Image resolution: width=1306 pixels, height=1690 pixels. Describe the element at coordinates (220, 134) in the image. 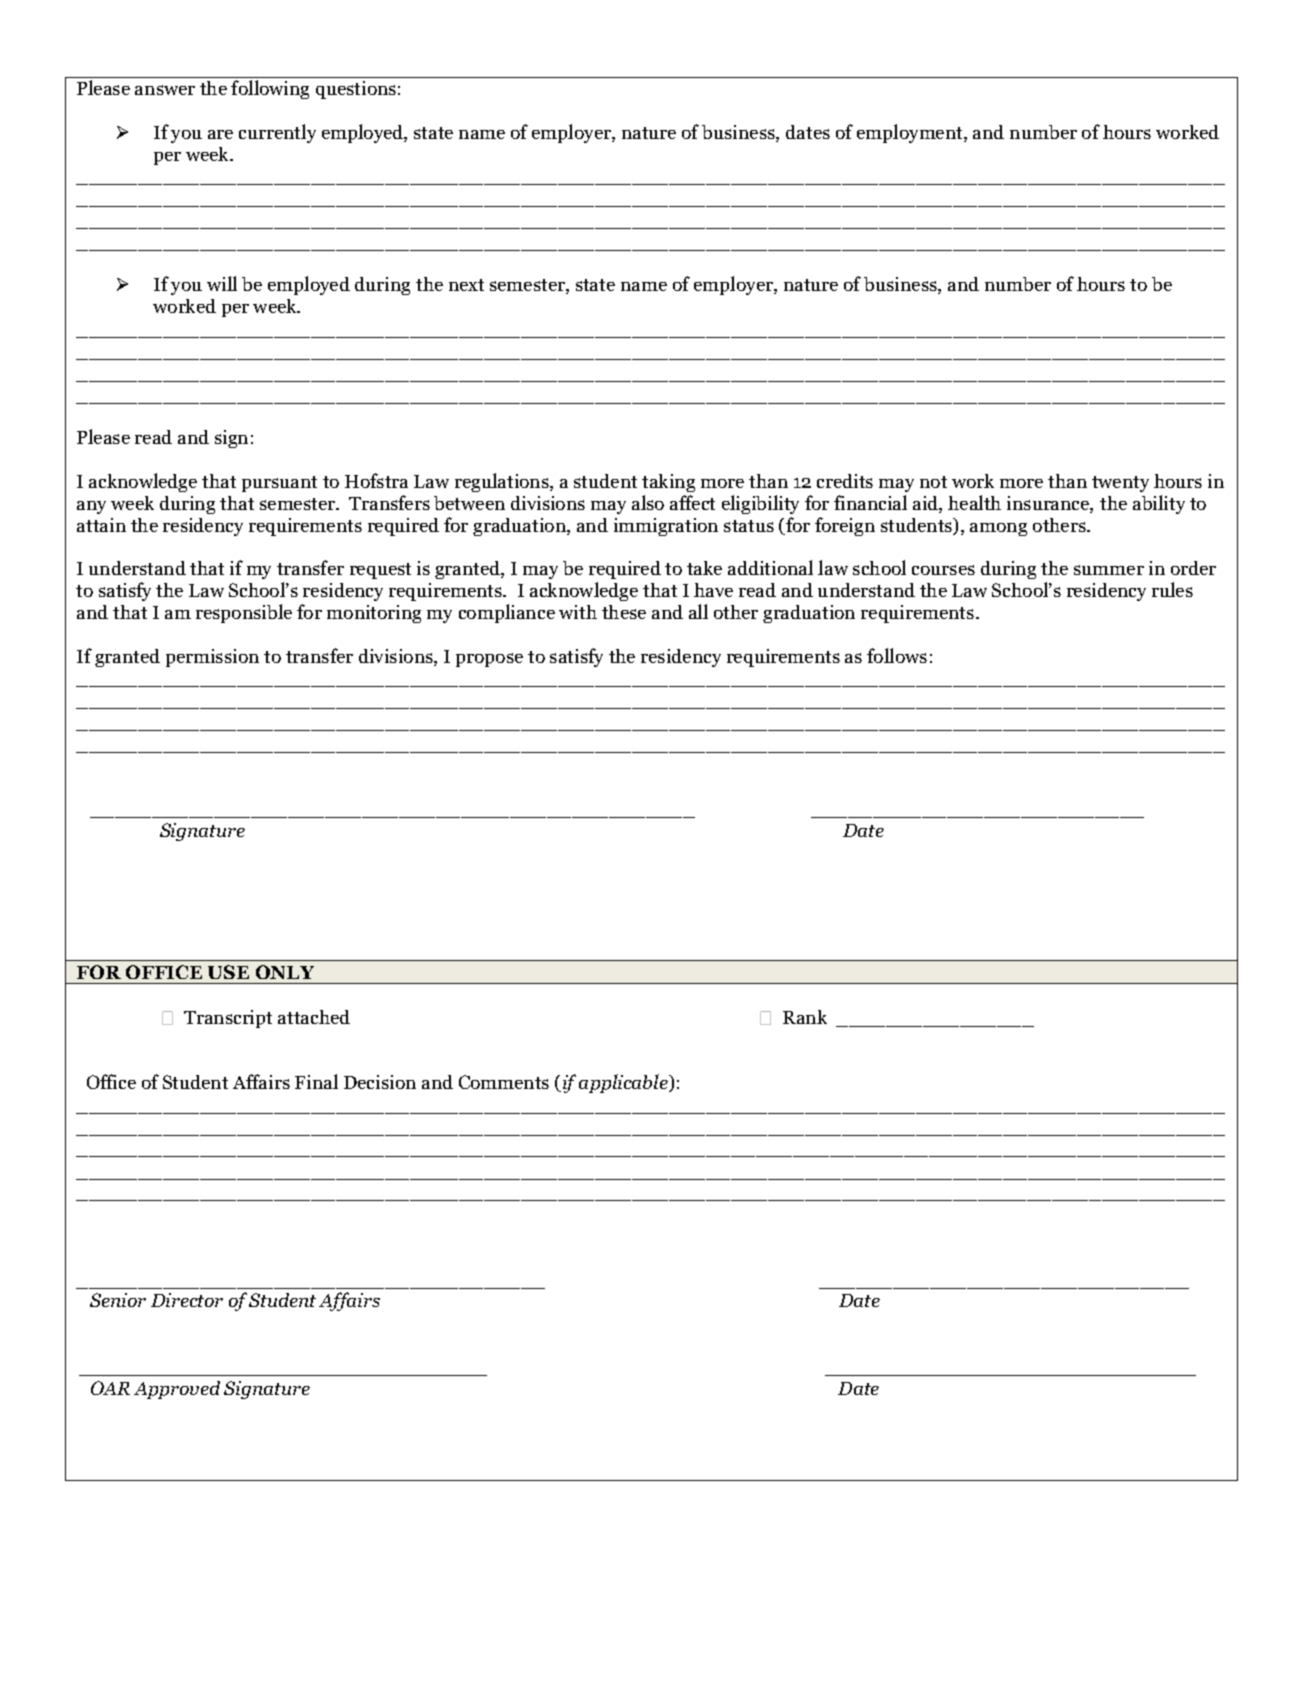

I see `are` at that location.
